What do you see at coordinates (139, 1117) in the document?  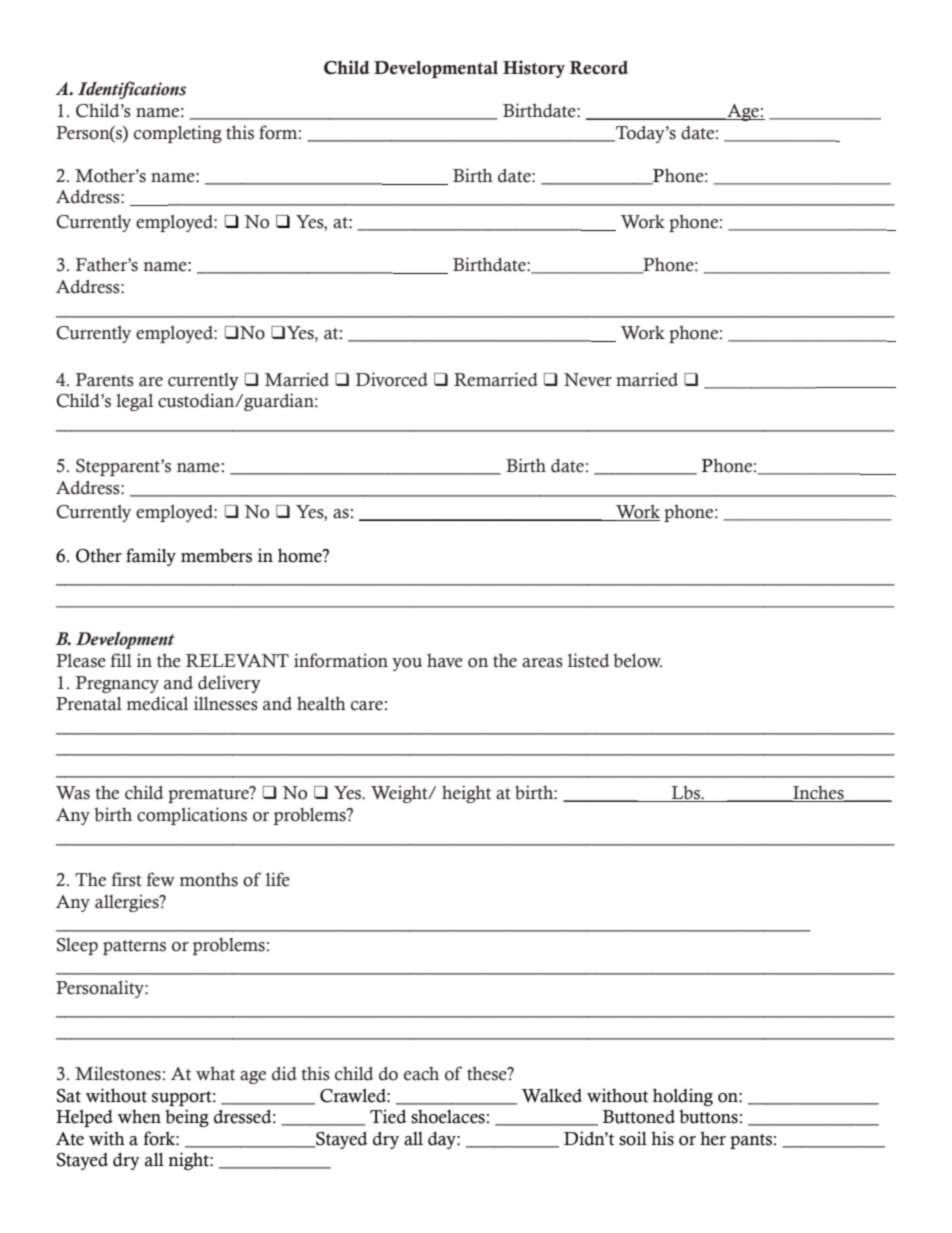 I see `when` at bounding box center [139, 1117].
